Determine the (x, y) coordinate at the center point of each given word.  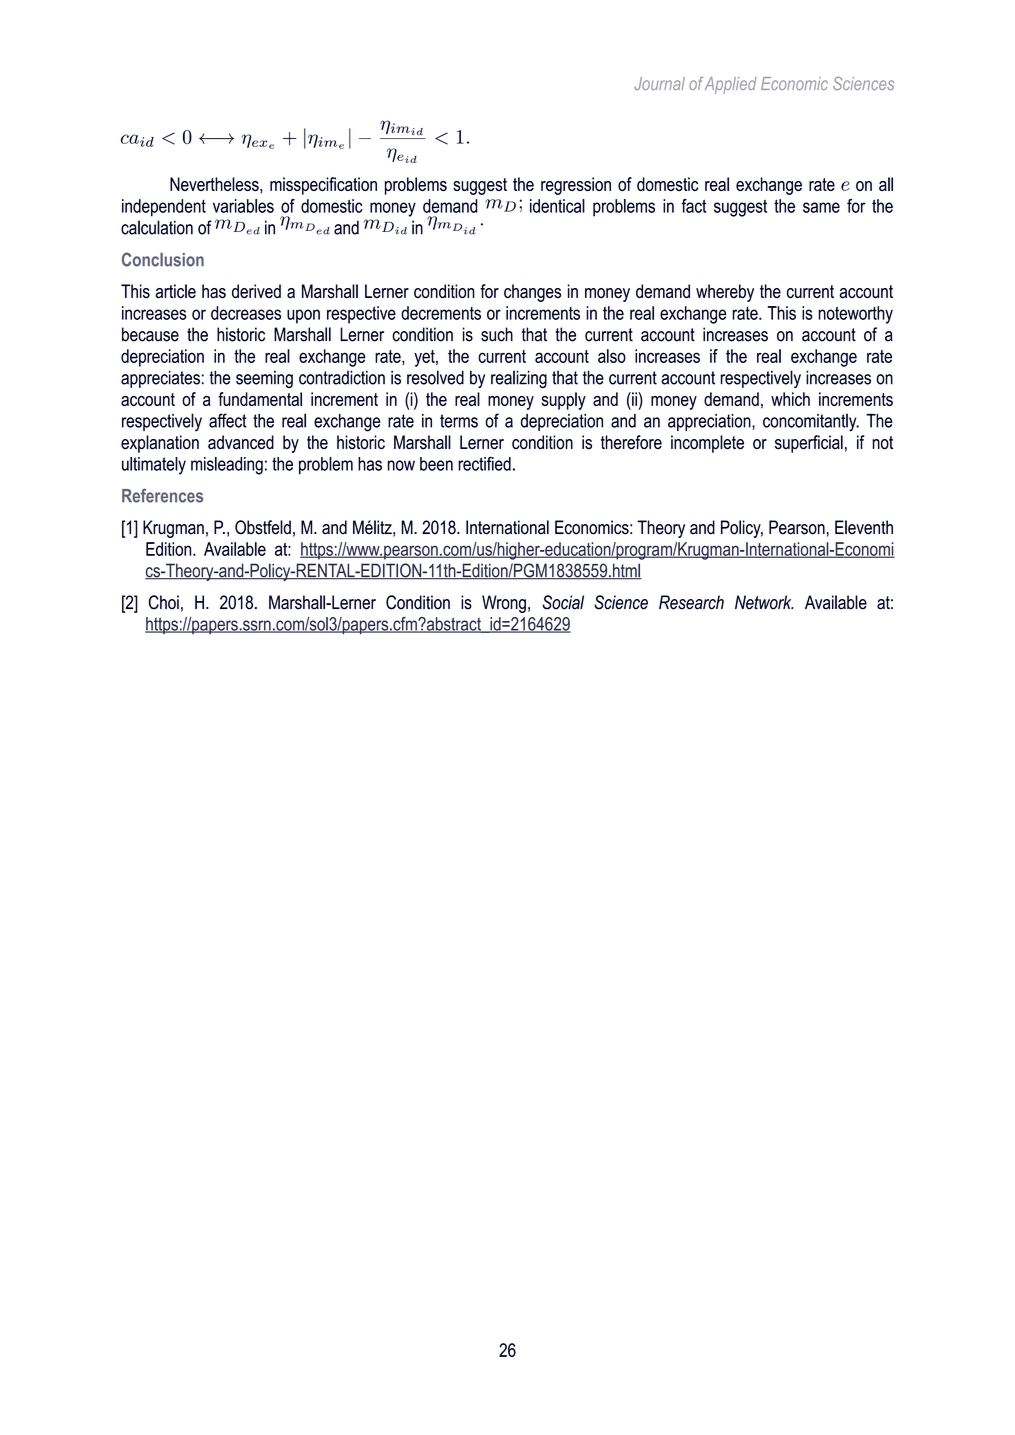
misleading (227, 466)
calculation (157, 227)
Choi (164, 602)
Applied (731, 85)
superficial (809, 444)
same (821, 207)
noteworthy (855, 315)
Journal (659, 83)
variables (243, 206)
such (497, 334)
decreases (246, 313)
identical (557, 206)
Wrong (504, 604)
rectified (484, 463)
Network (764, 602)
